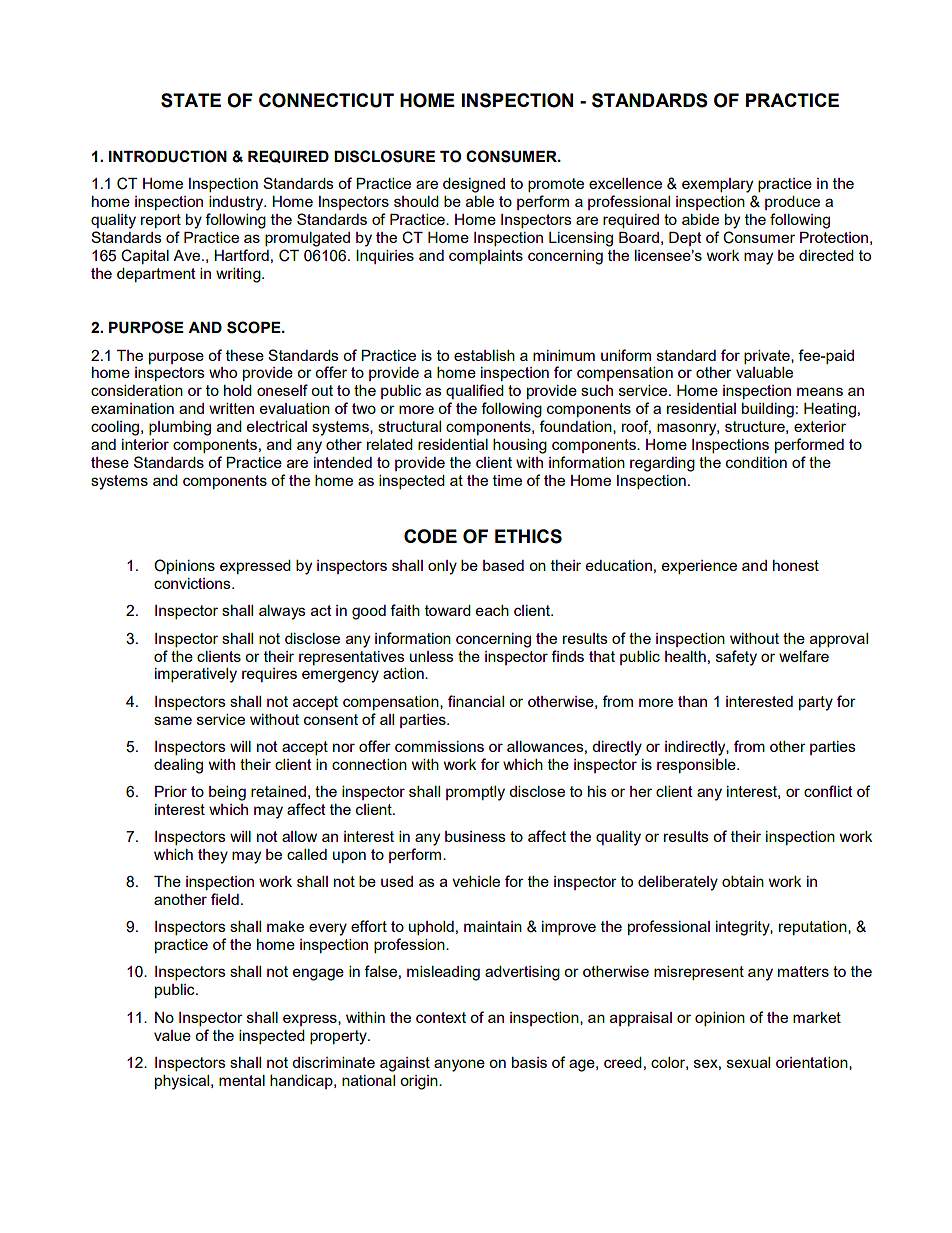  Describe the element at coordinates (697, 766) in the document. I see `responsible` at that location.
